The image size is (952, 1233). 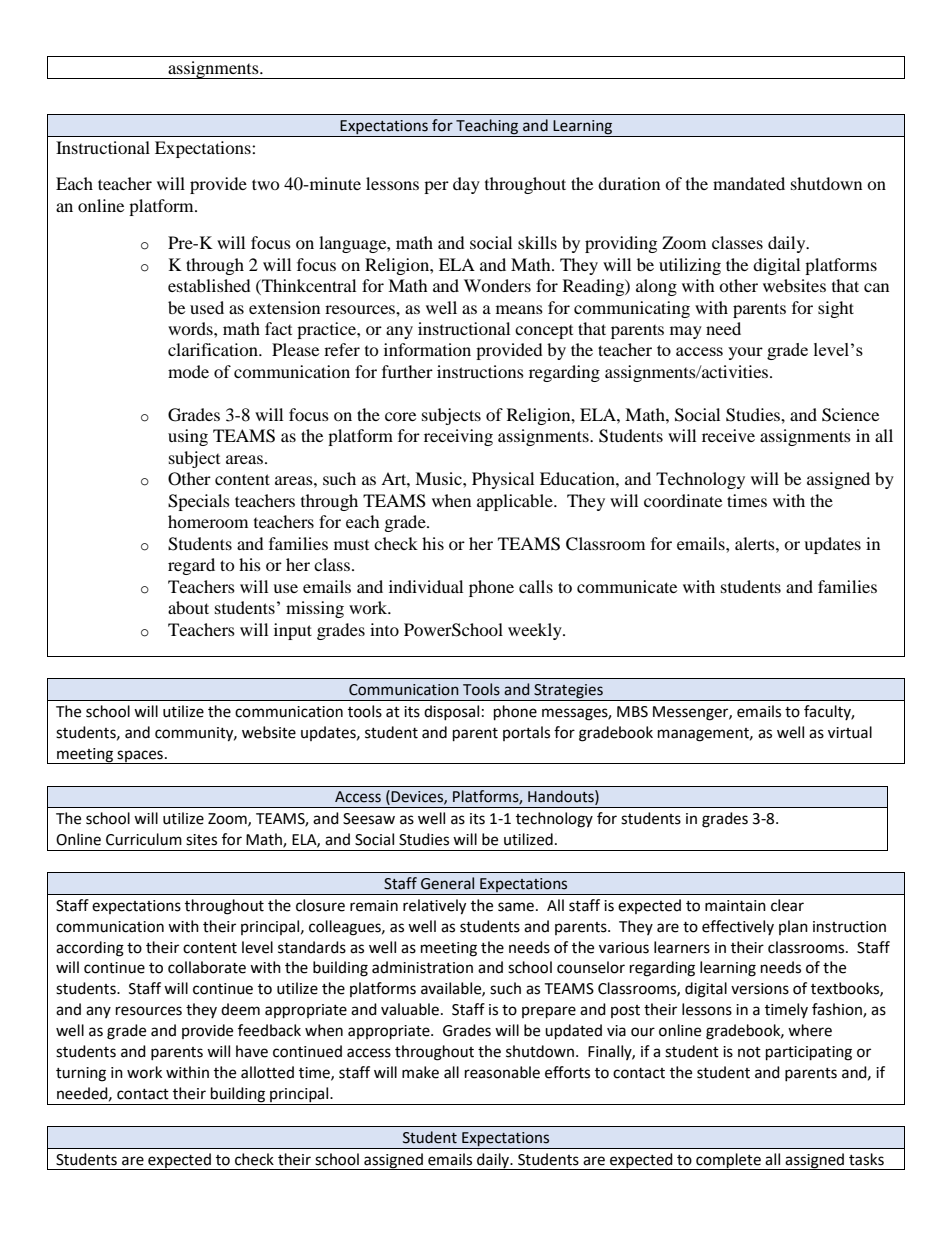 What do you see at coordinates (850, 732) in the document?
I see `virtual` at bounding box center [850, 732].
